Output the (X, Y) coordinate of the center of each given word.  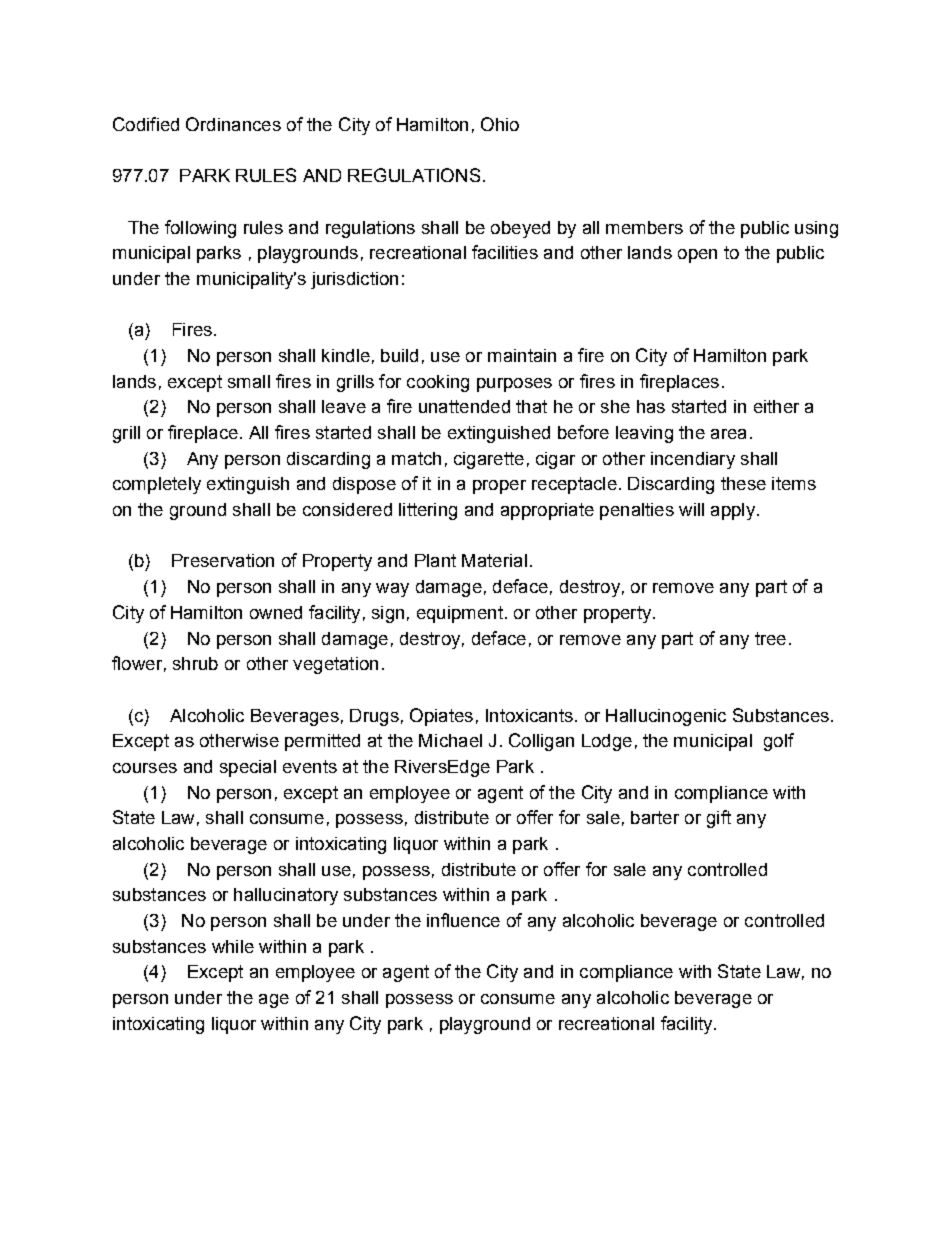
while (233, 946)
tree (770, 638)
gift (719, 819)
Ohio (500, 124)
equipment (460, 614)
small (249, 381)
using (816, 229)
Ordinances (233, 124)
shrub (195, 663)
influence (463, 920)
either (776, 406)
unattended (464, 406)
